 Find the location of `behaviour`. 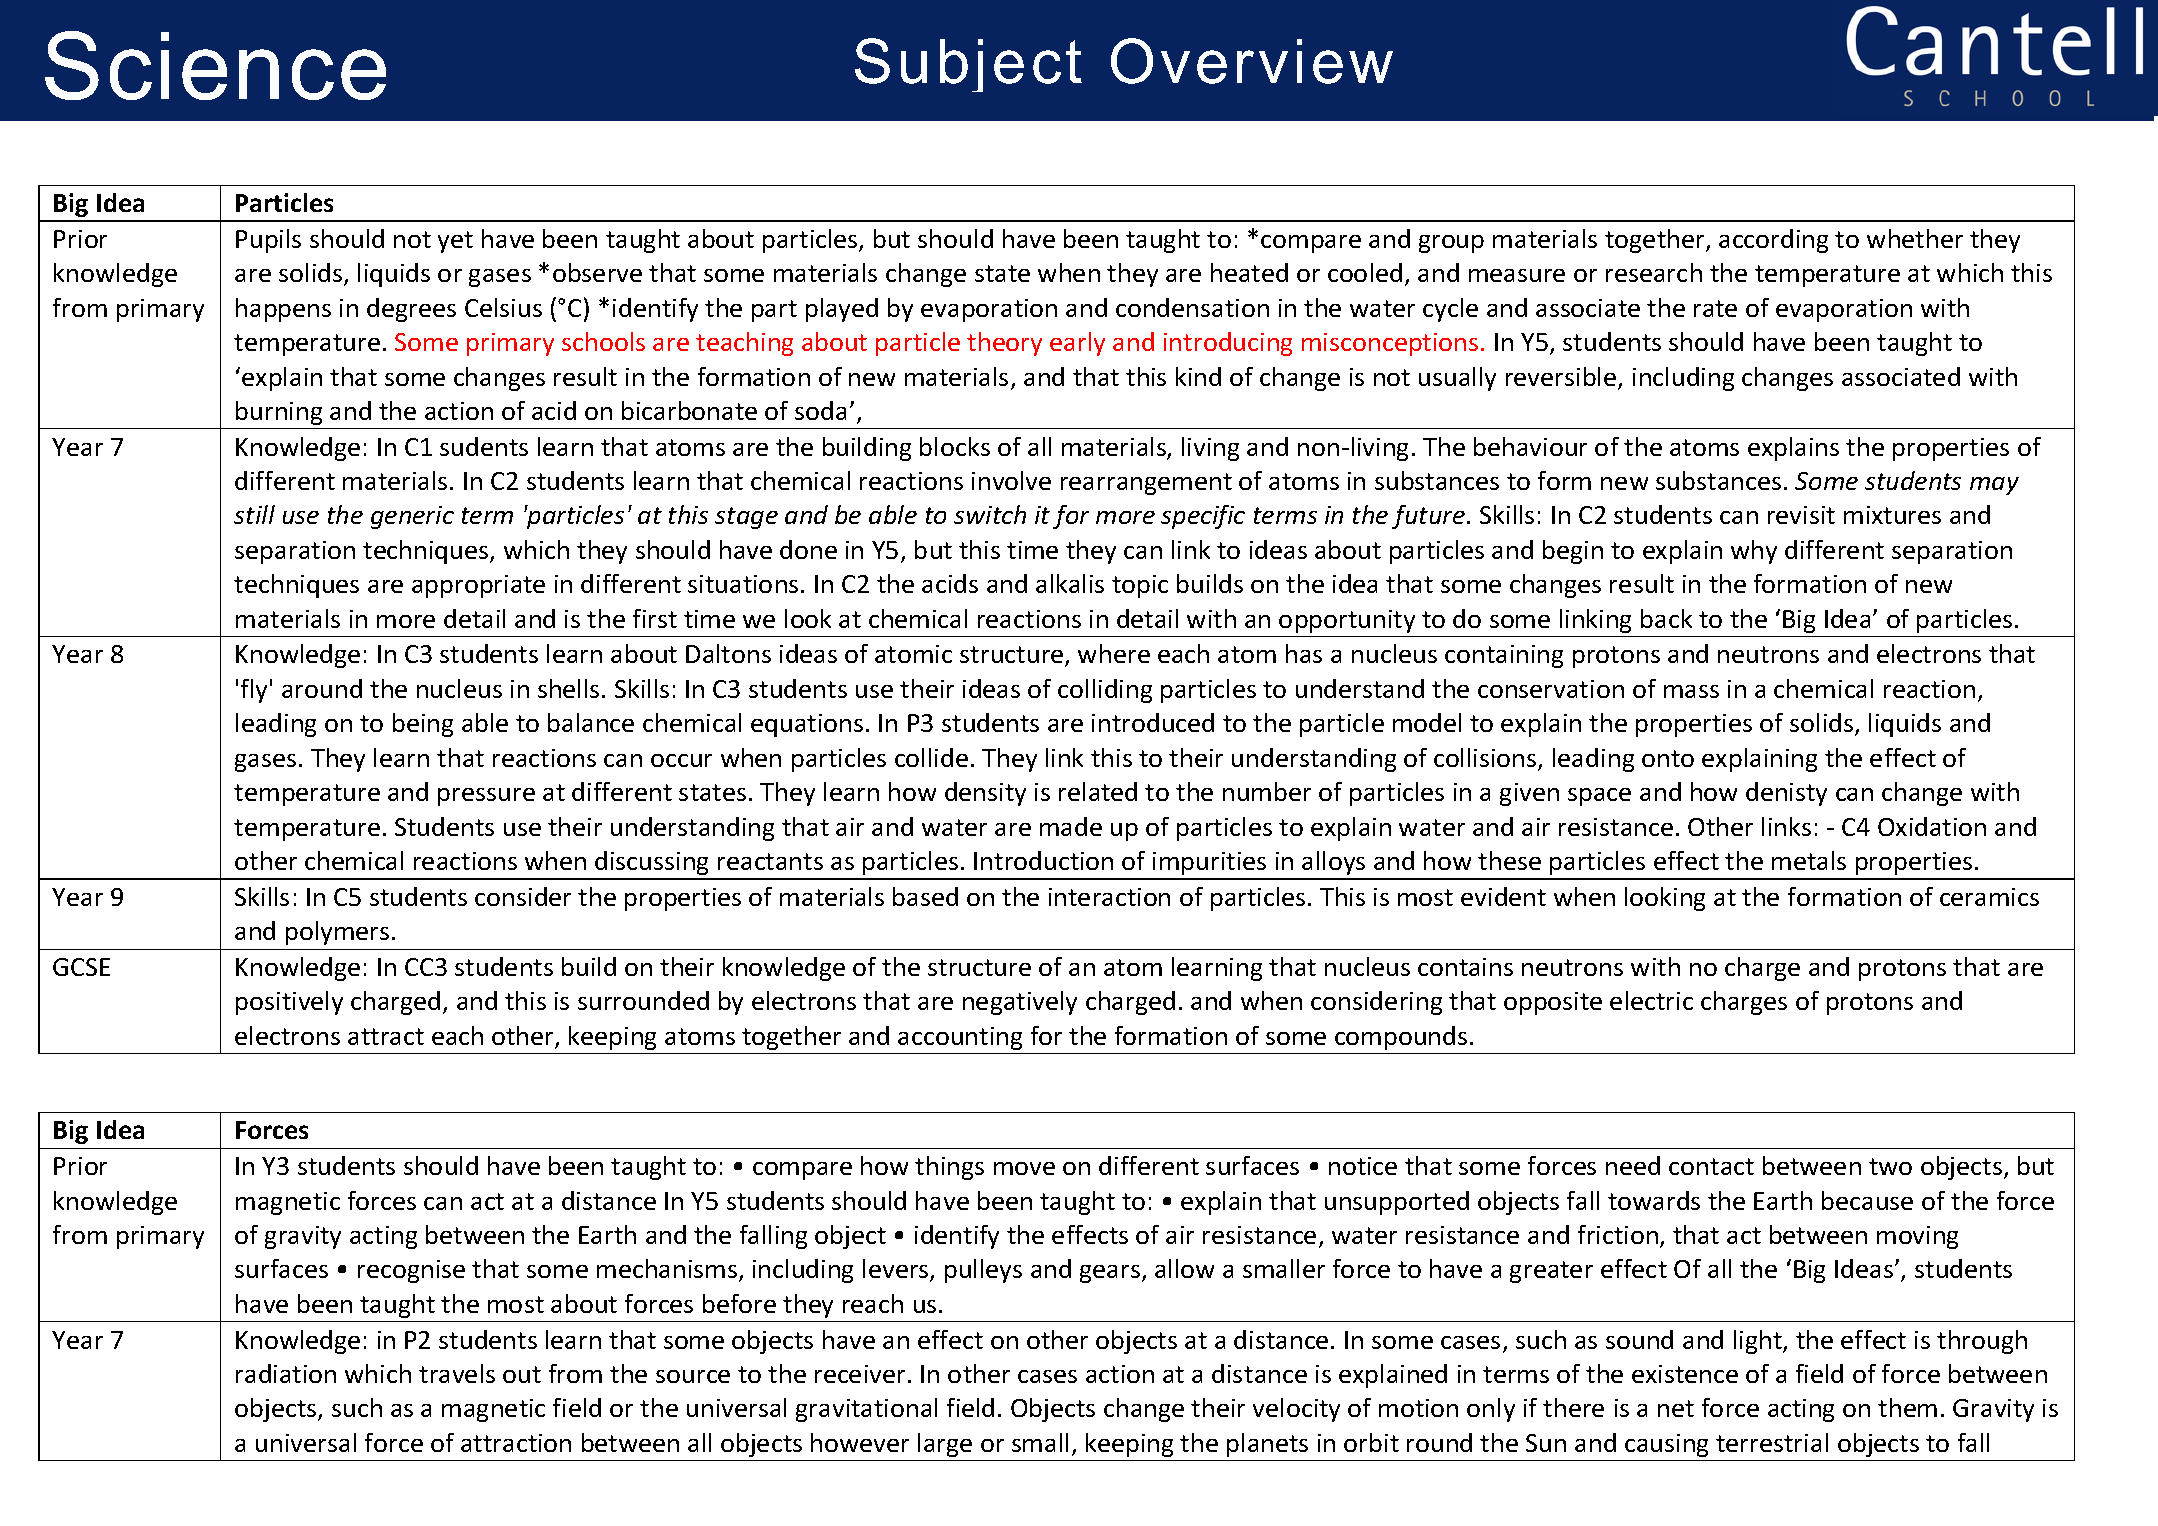

behaviour is located at coordinates (1530, 446).
